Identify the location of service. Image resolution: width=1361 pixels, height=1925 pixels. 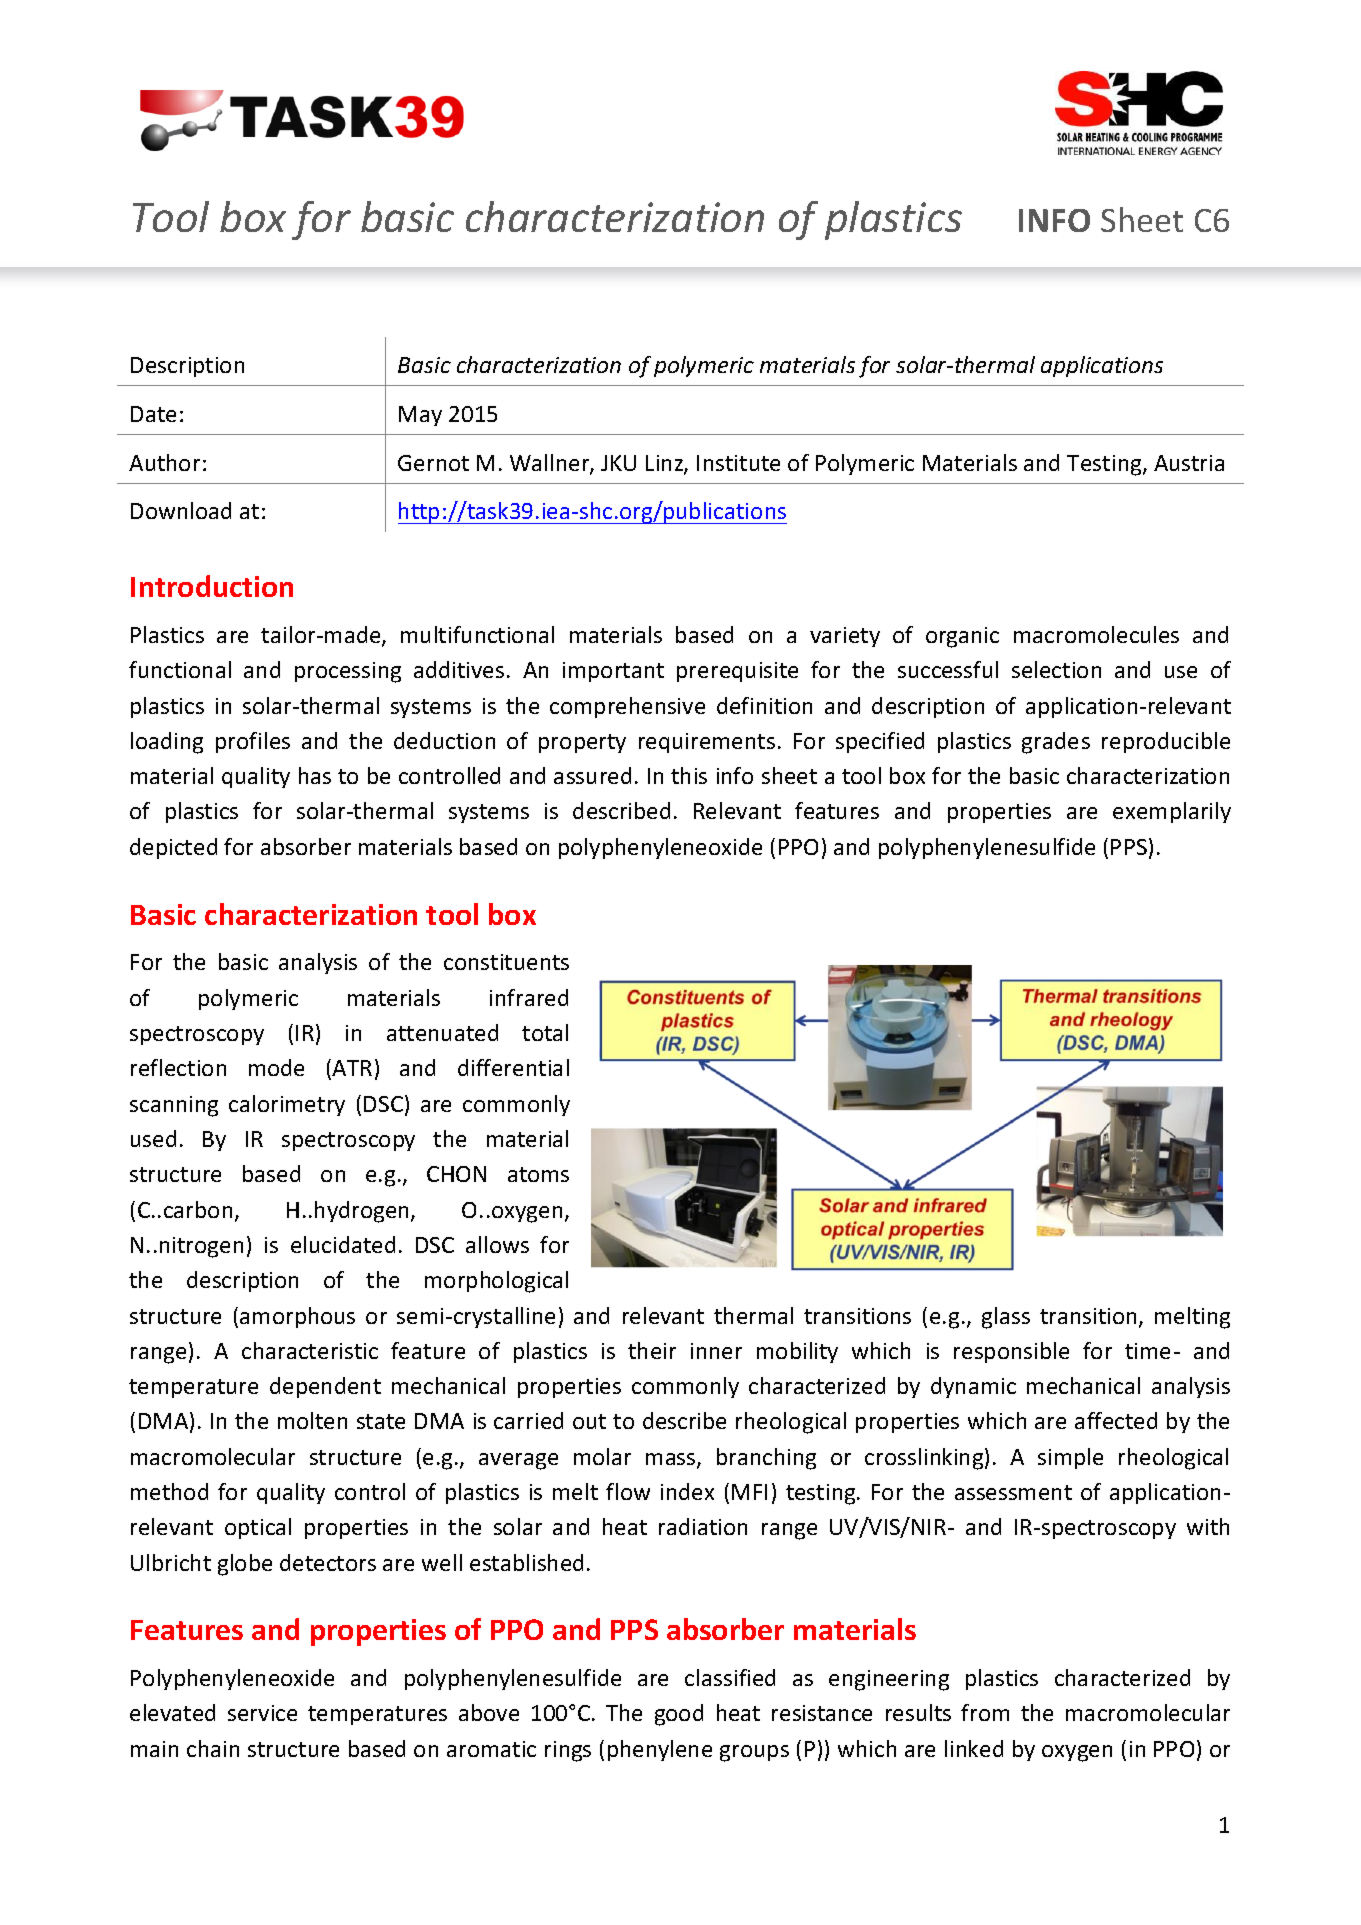
(262, 1713).
